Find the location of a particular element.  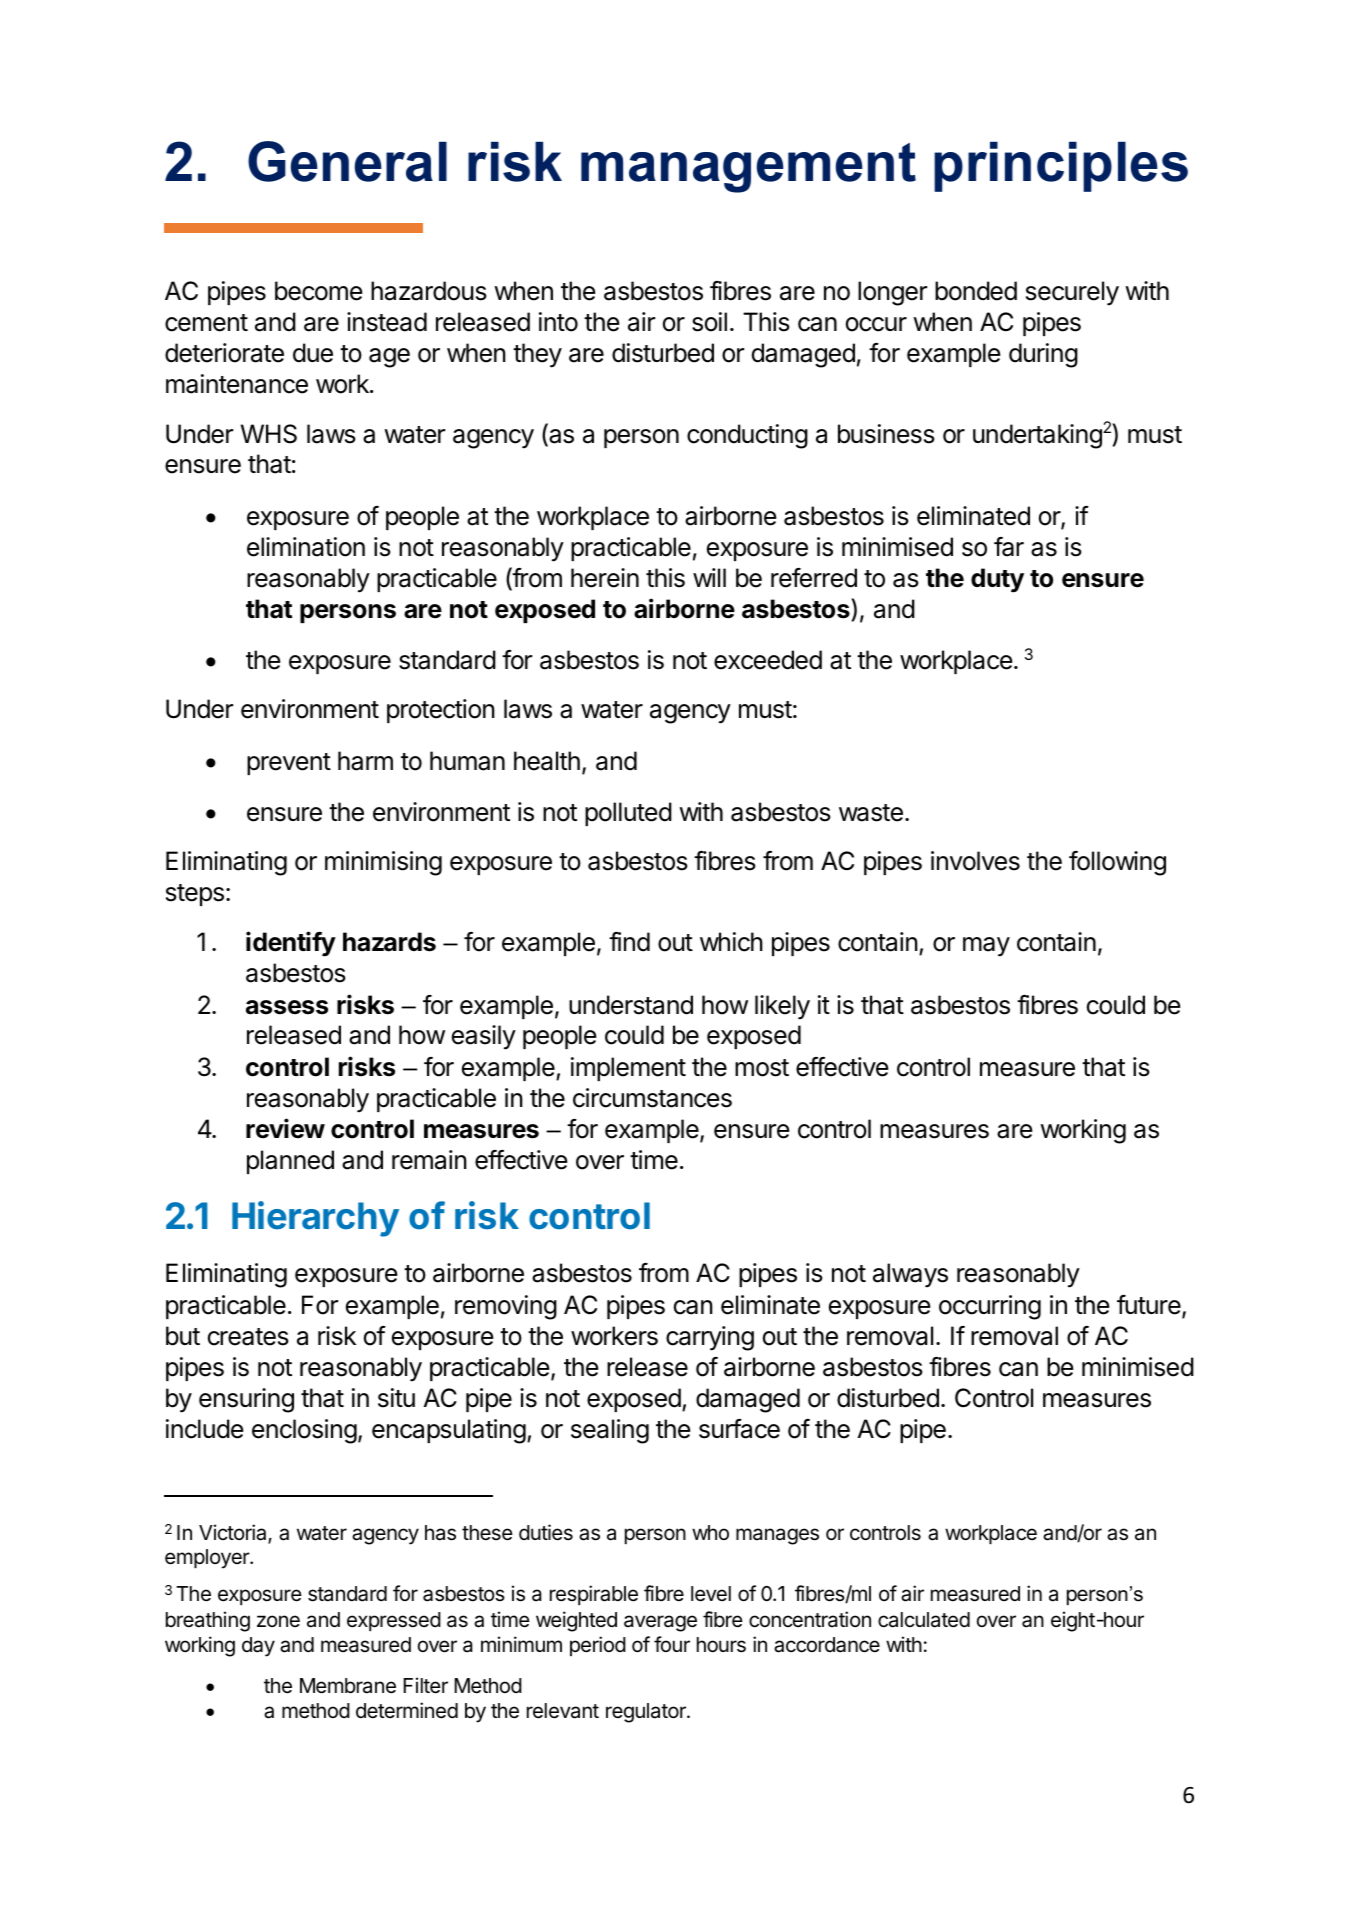

always is located at coordinates (910, 1275).
